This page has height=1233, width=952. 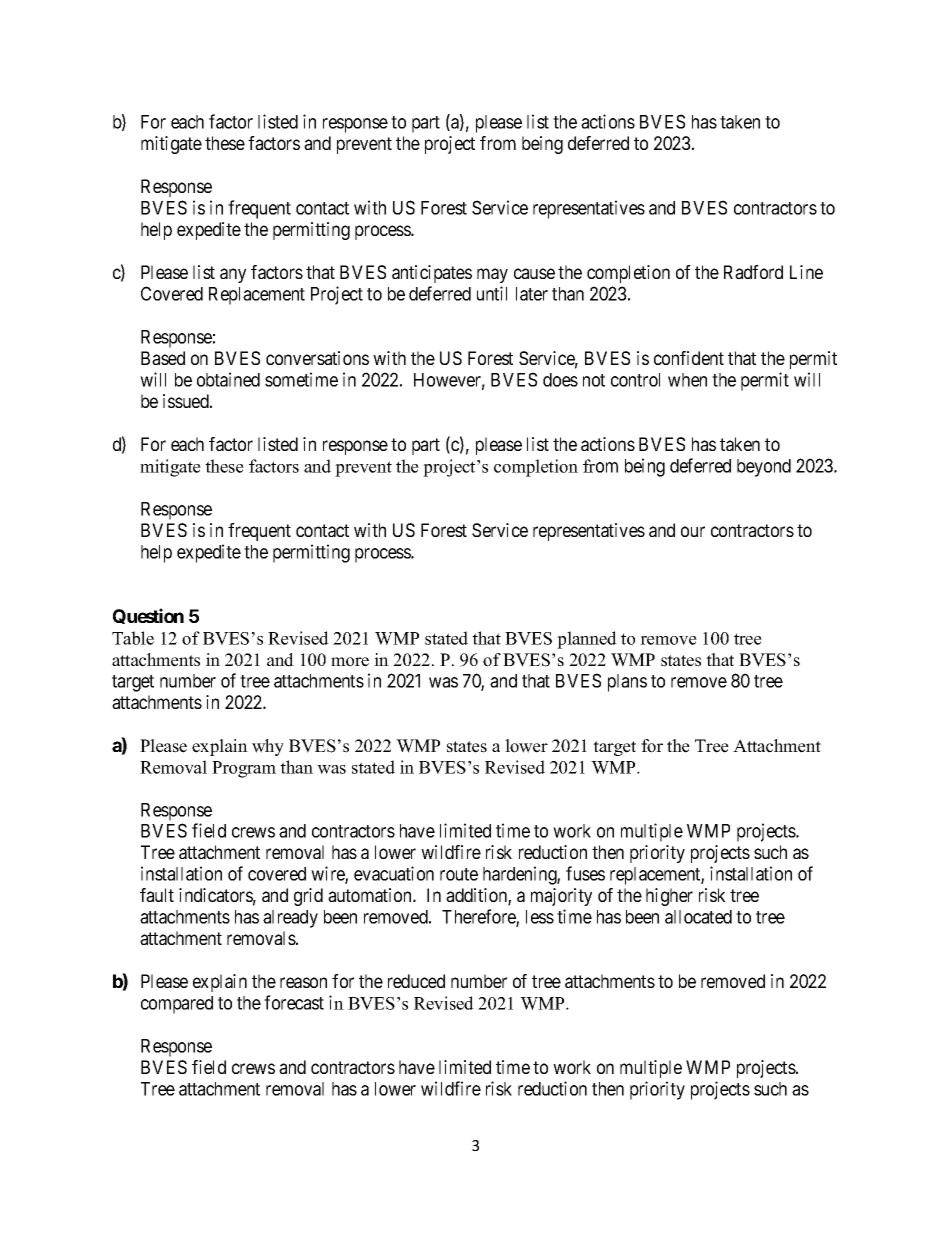 What do you see at coordinates (133, 638) in the page?
I see `Table` at bounding box center [133, 638].
